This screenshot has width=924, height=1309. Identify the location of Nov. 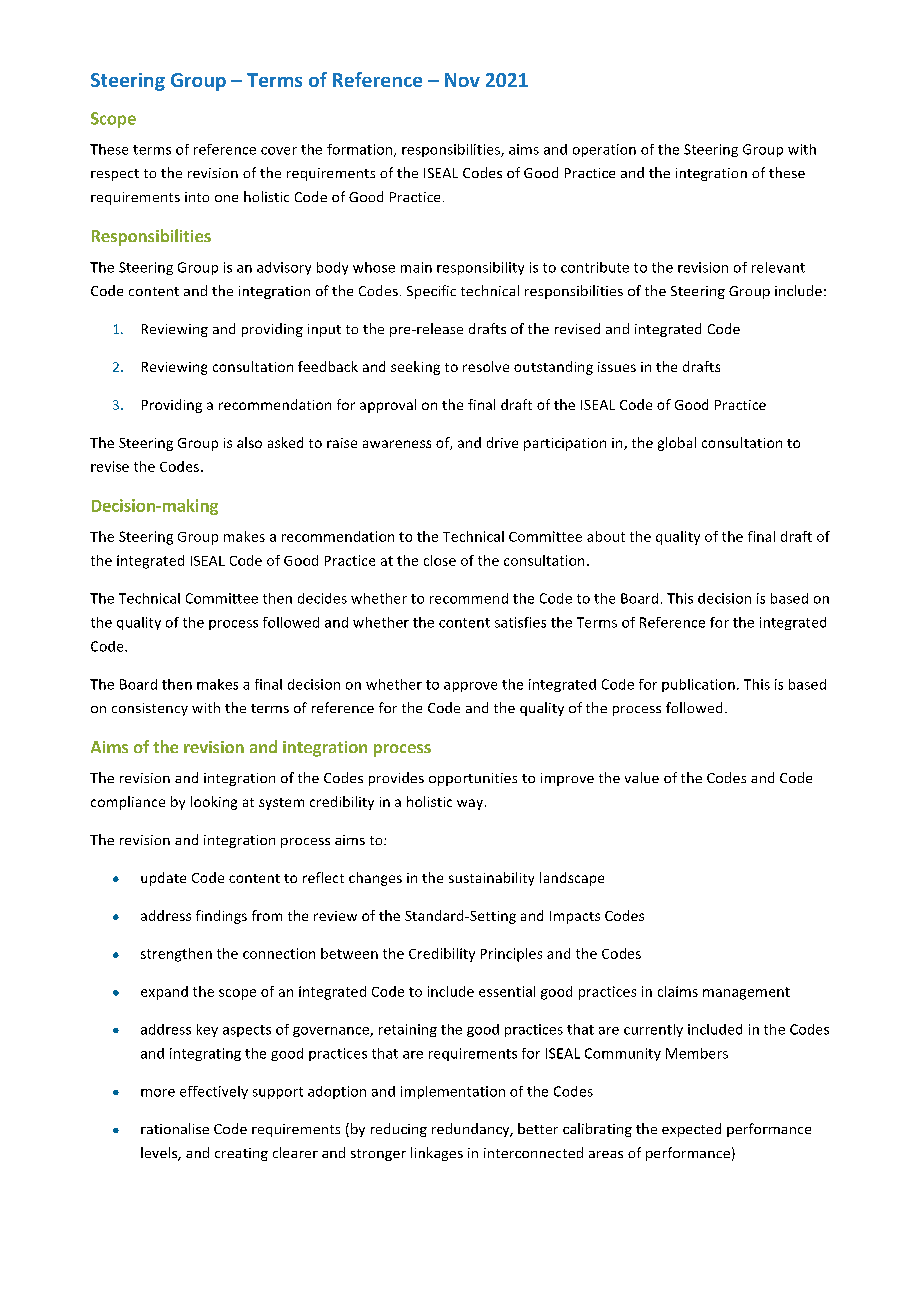
(462, 80).
